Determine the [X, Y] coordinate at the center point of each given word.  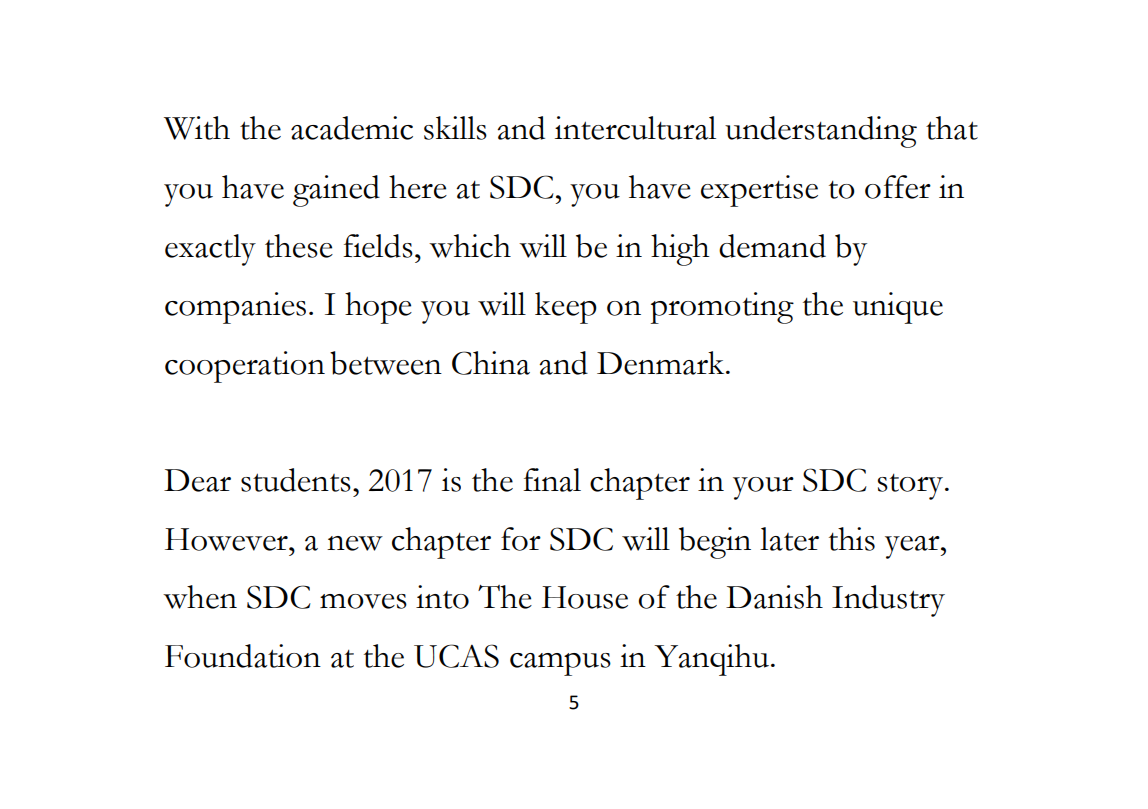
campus [560, 664]
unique [898, 308]
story [912, 487]
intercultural [635, 128]
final [552, 480]
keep [566, 308]
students [296, 480]
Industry [888, 601]
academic [352, 128]
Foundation [243, 656]
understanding [821, 132]
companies [235, 308]
